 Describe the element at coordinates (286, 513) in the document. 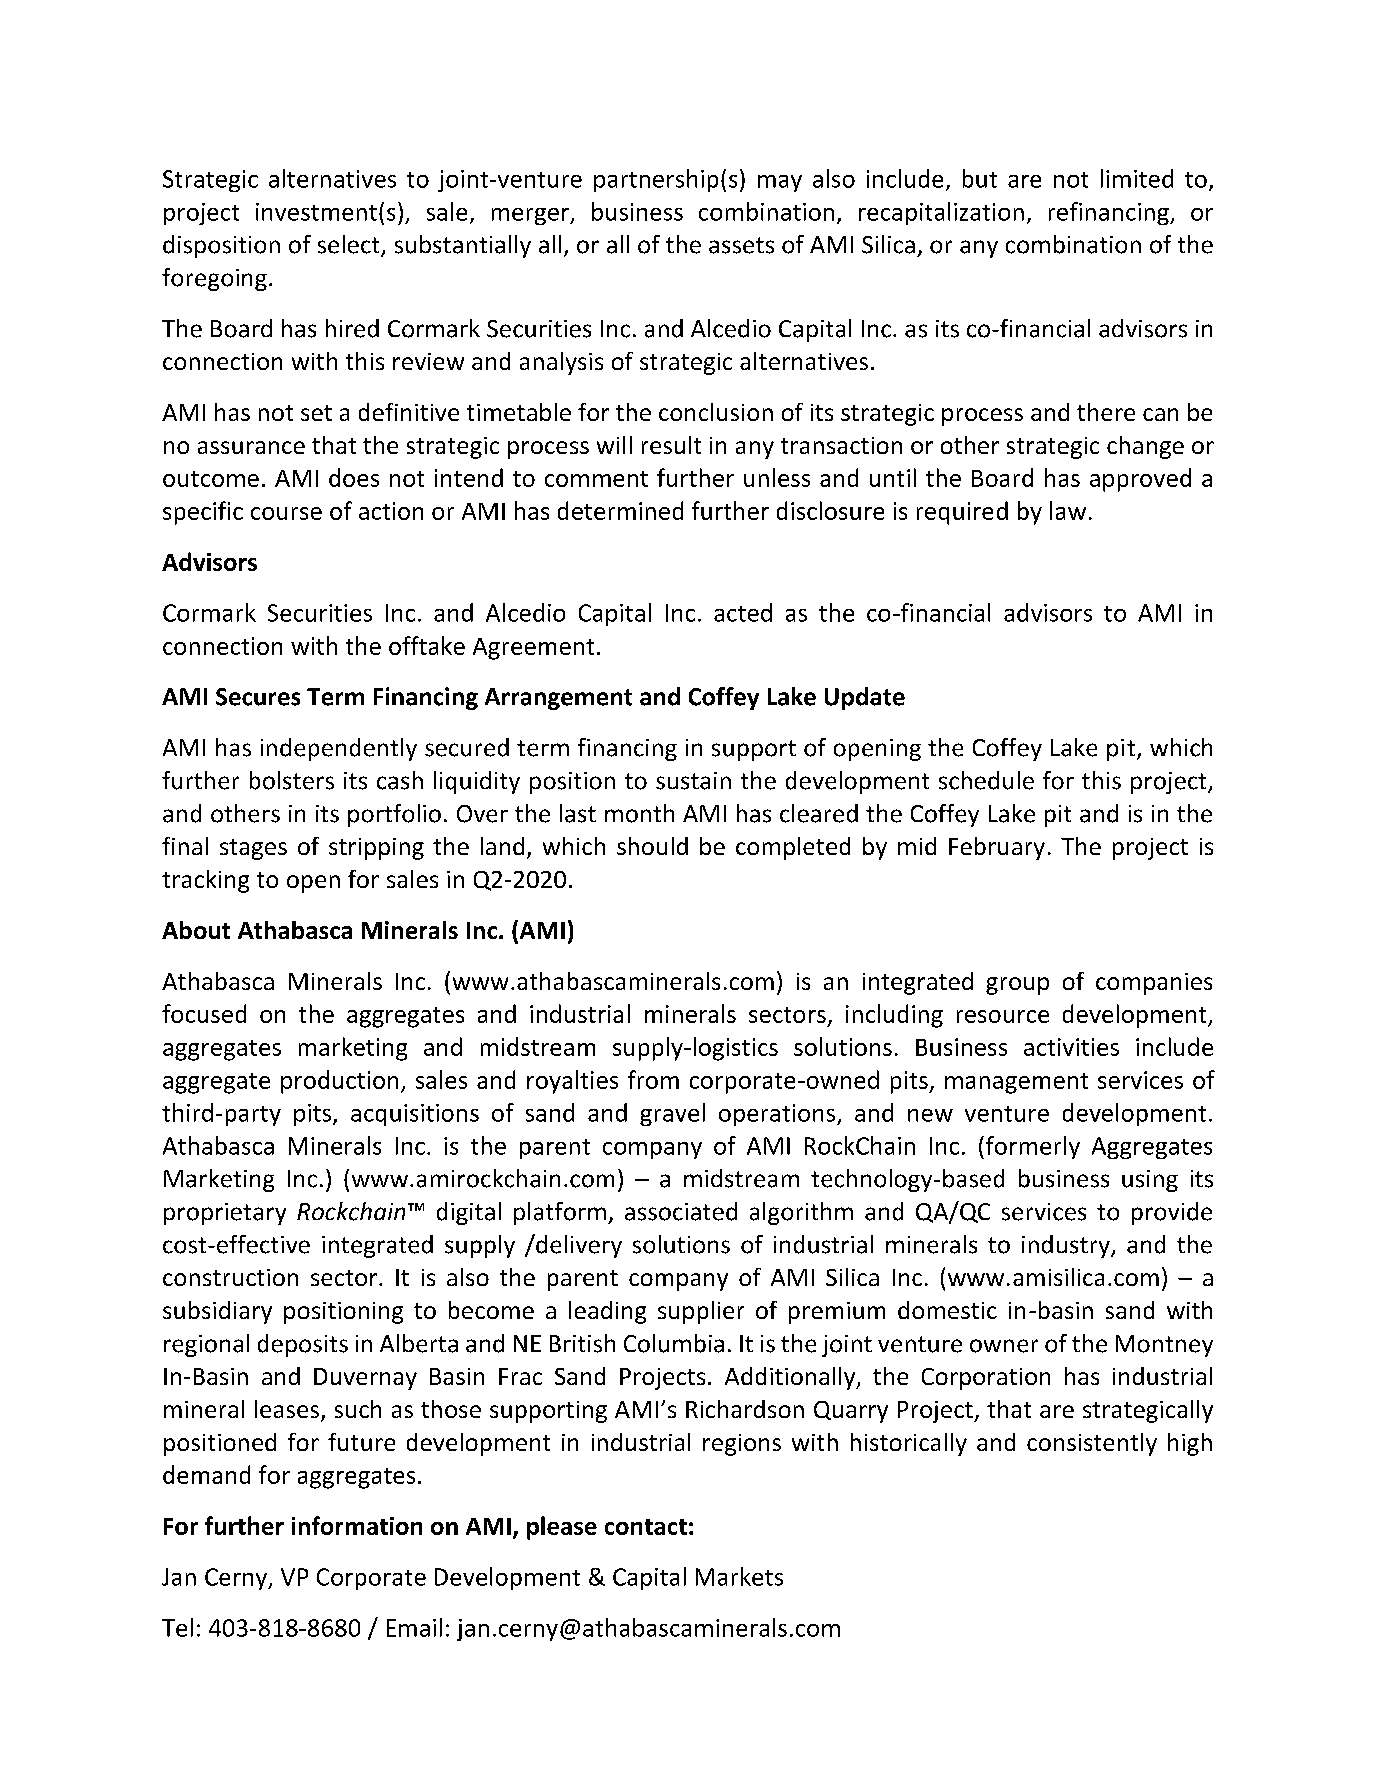

I see `course` at that location.
